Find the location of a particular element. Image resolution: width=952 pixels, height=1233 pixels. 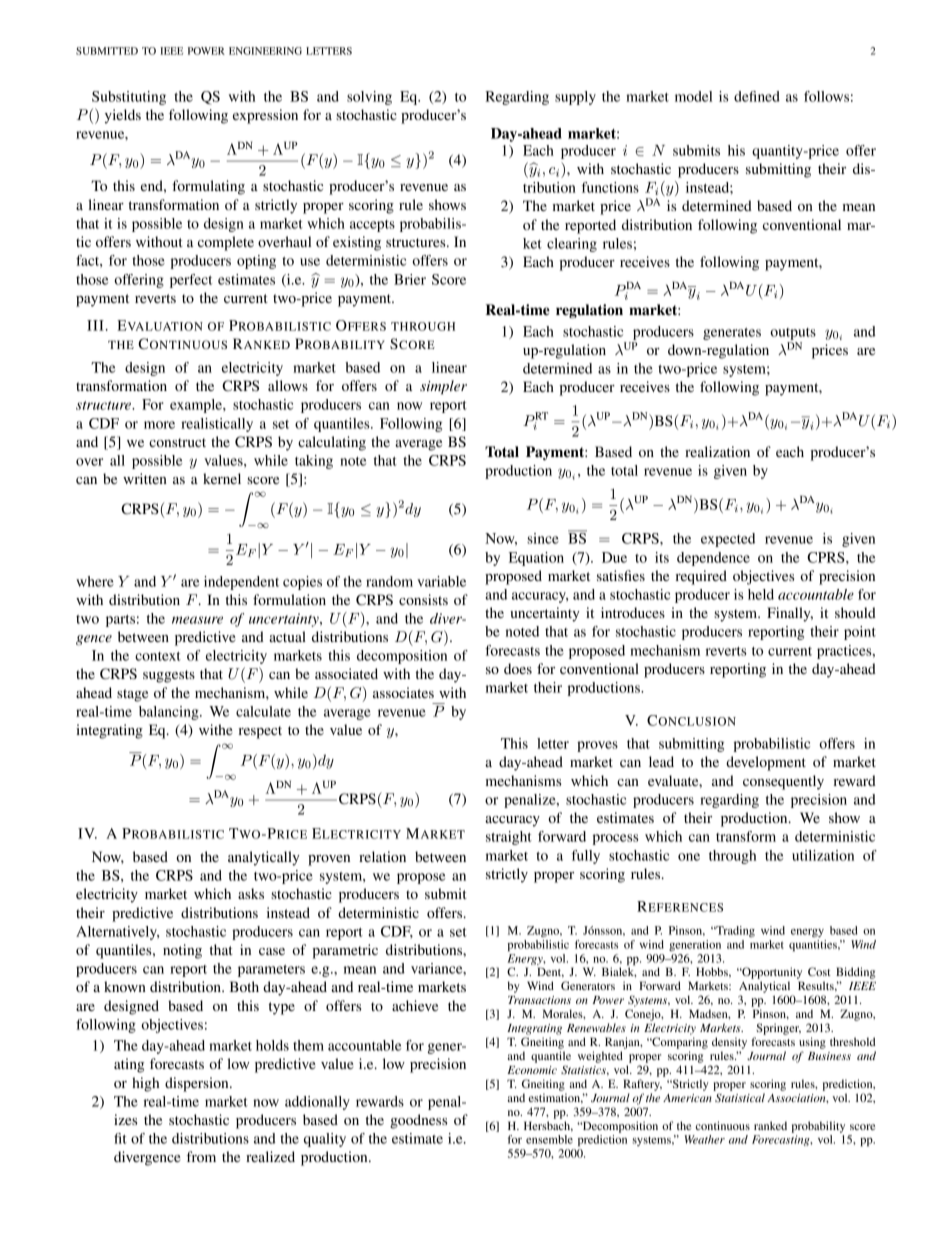

perfect is located at coordinates (191, 281).
